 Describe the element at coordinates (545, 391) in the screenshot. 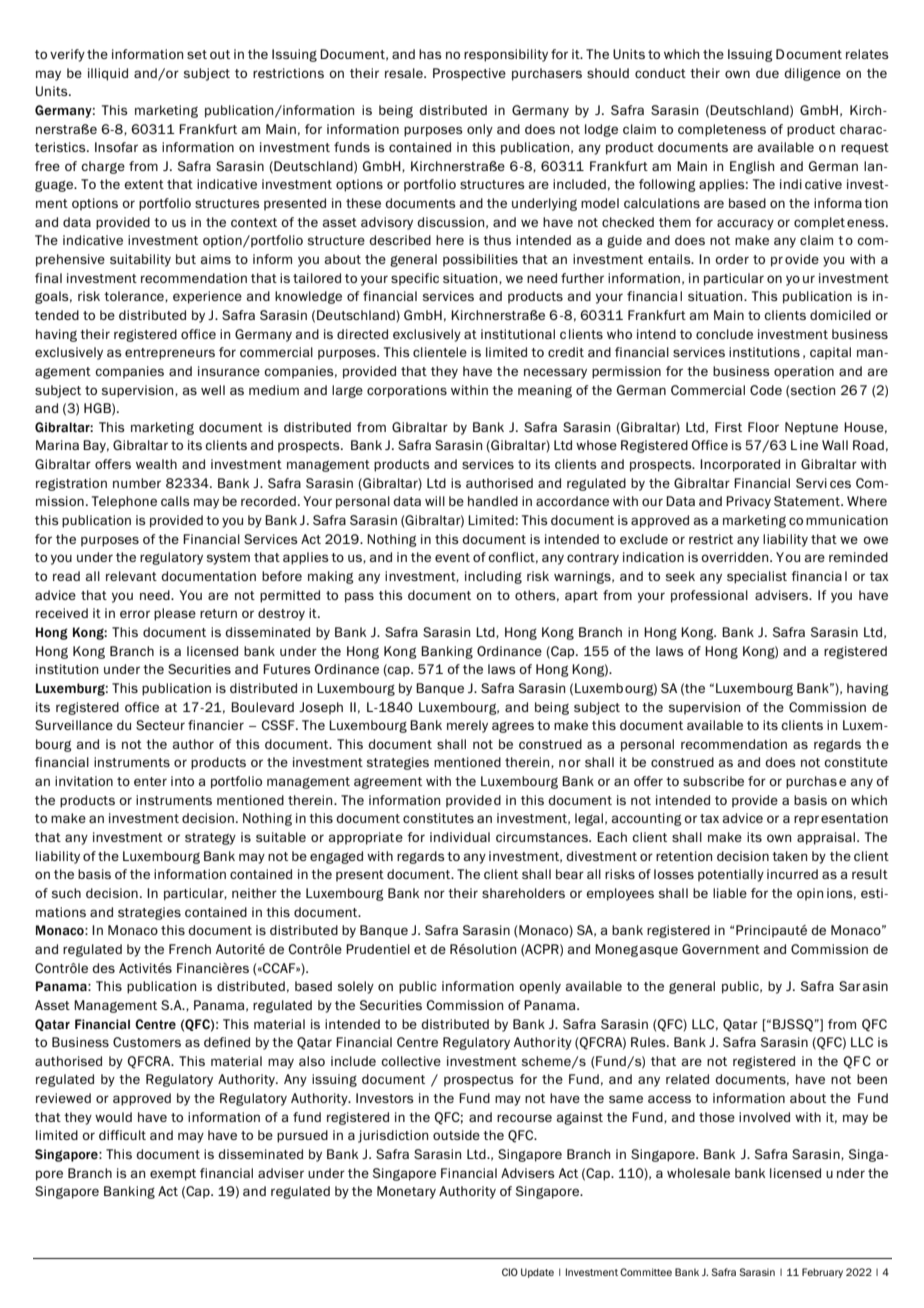

I see `meaning` at that location.
